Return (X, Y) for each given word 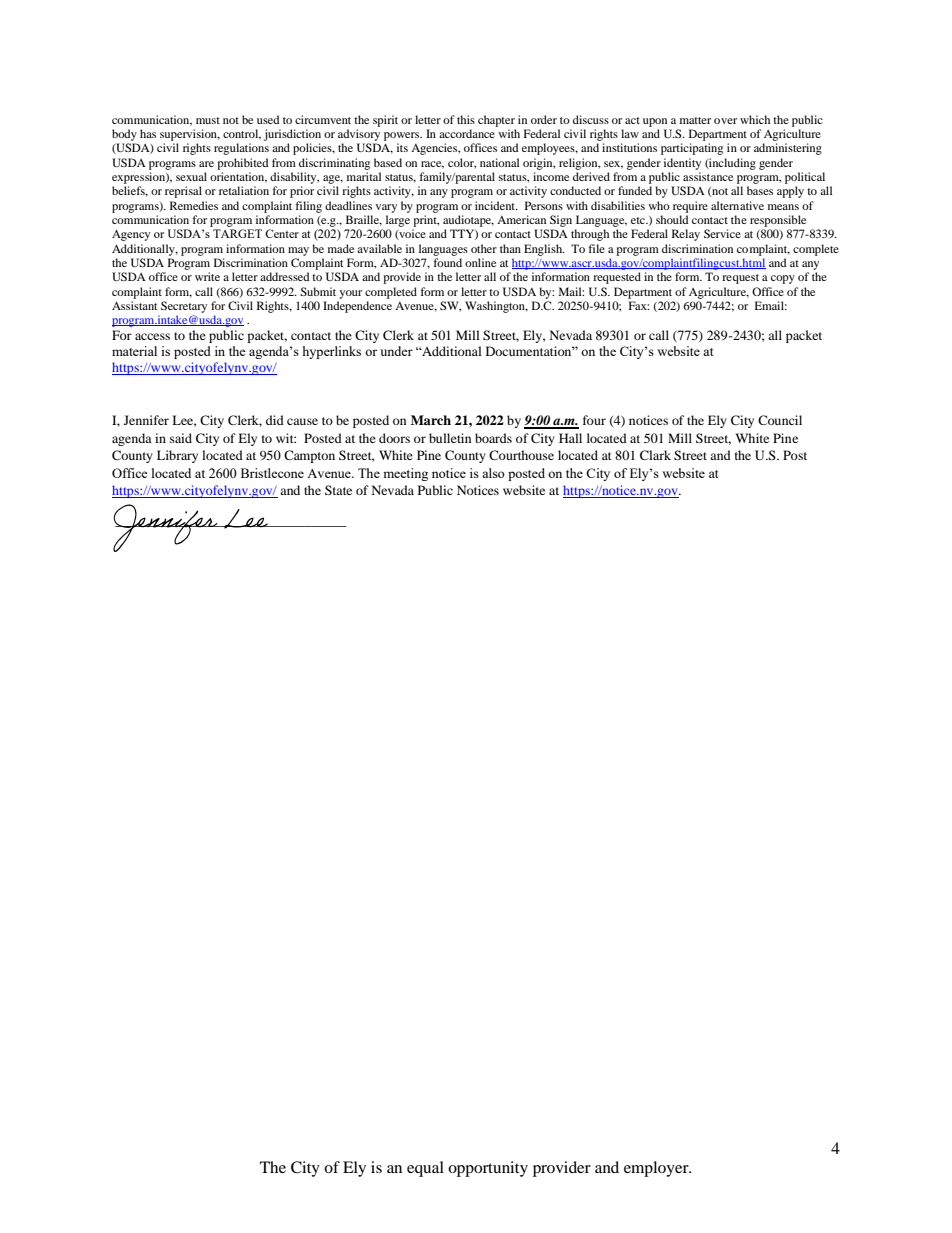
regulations (241, 149)
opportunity (488, 1169)
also (493, 473)
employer (657, 1169)
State (338, 490)
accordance (467, 133)
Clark (655, 455)
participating (692, 149)
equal (425, 1169)
